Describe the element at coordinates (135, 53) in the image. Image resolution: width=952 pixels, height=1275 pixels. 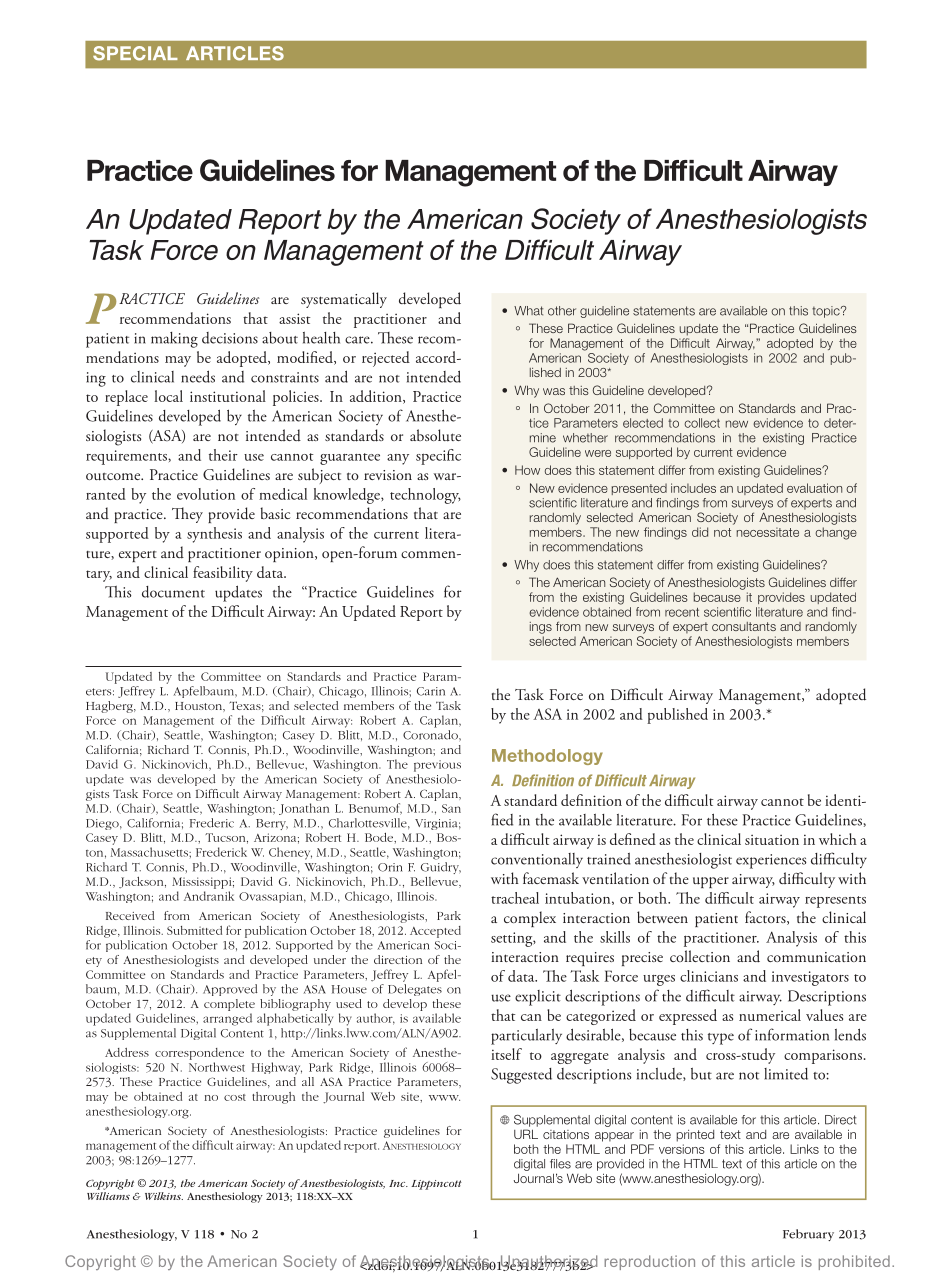
I see `Special` at that location.
